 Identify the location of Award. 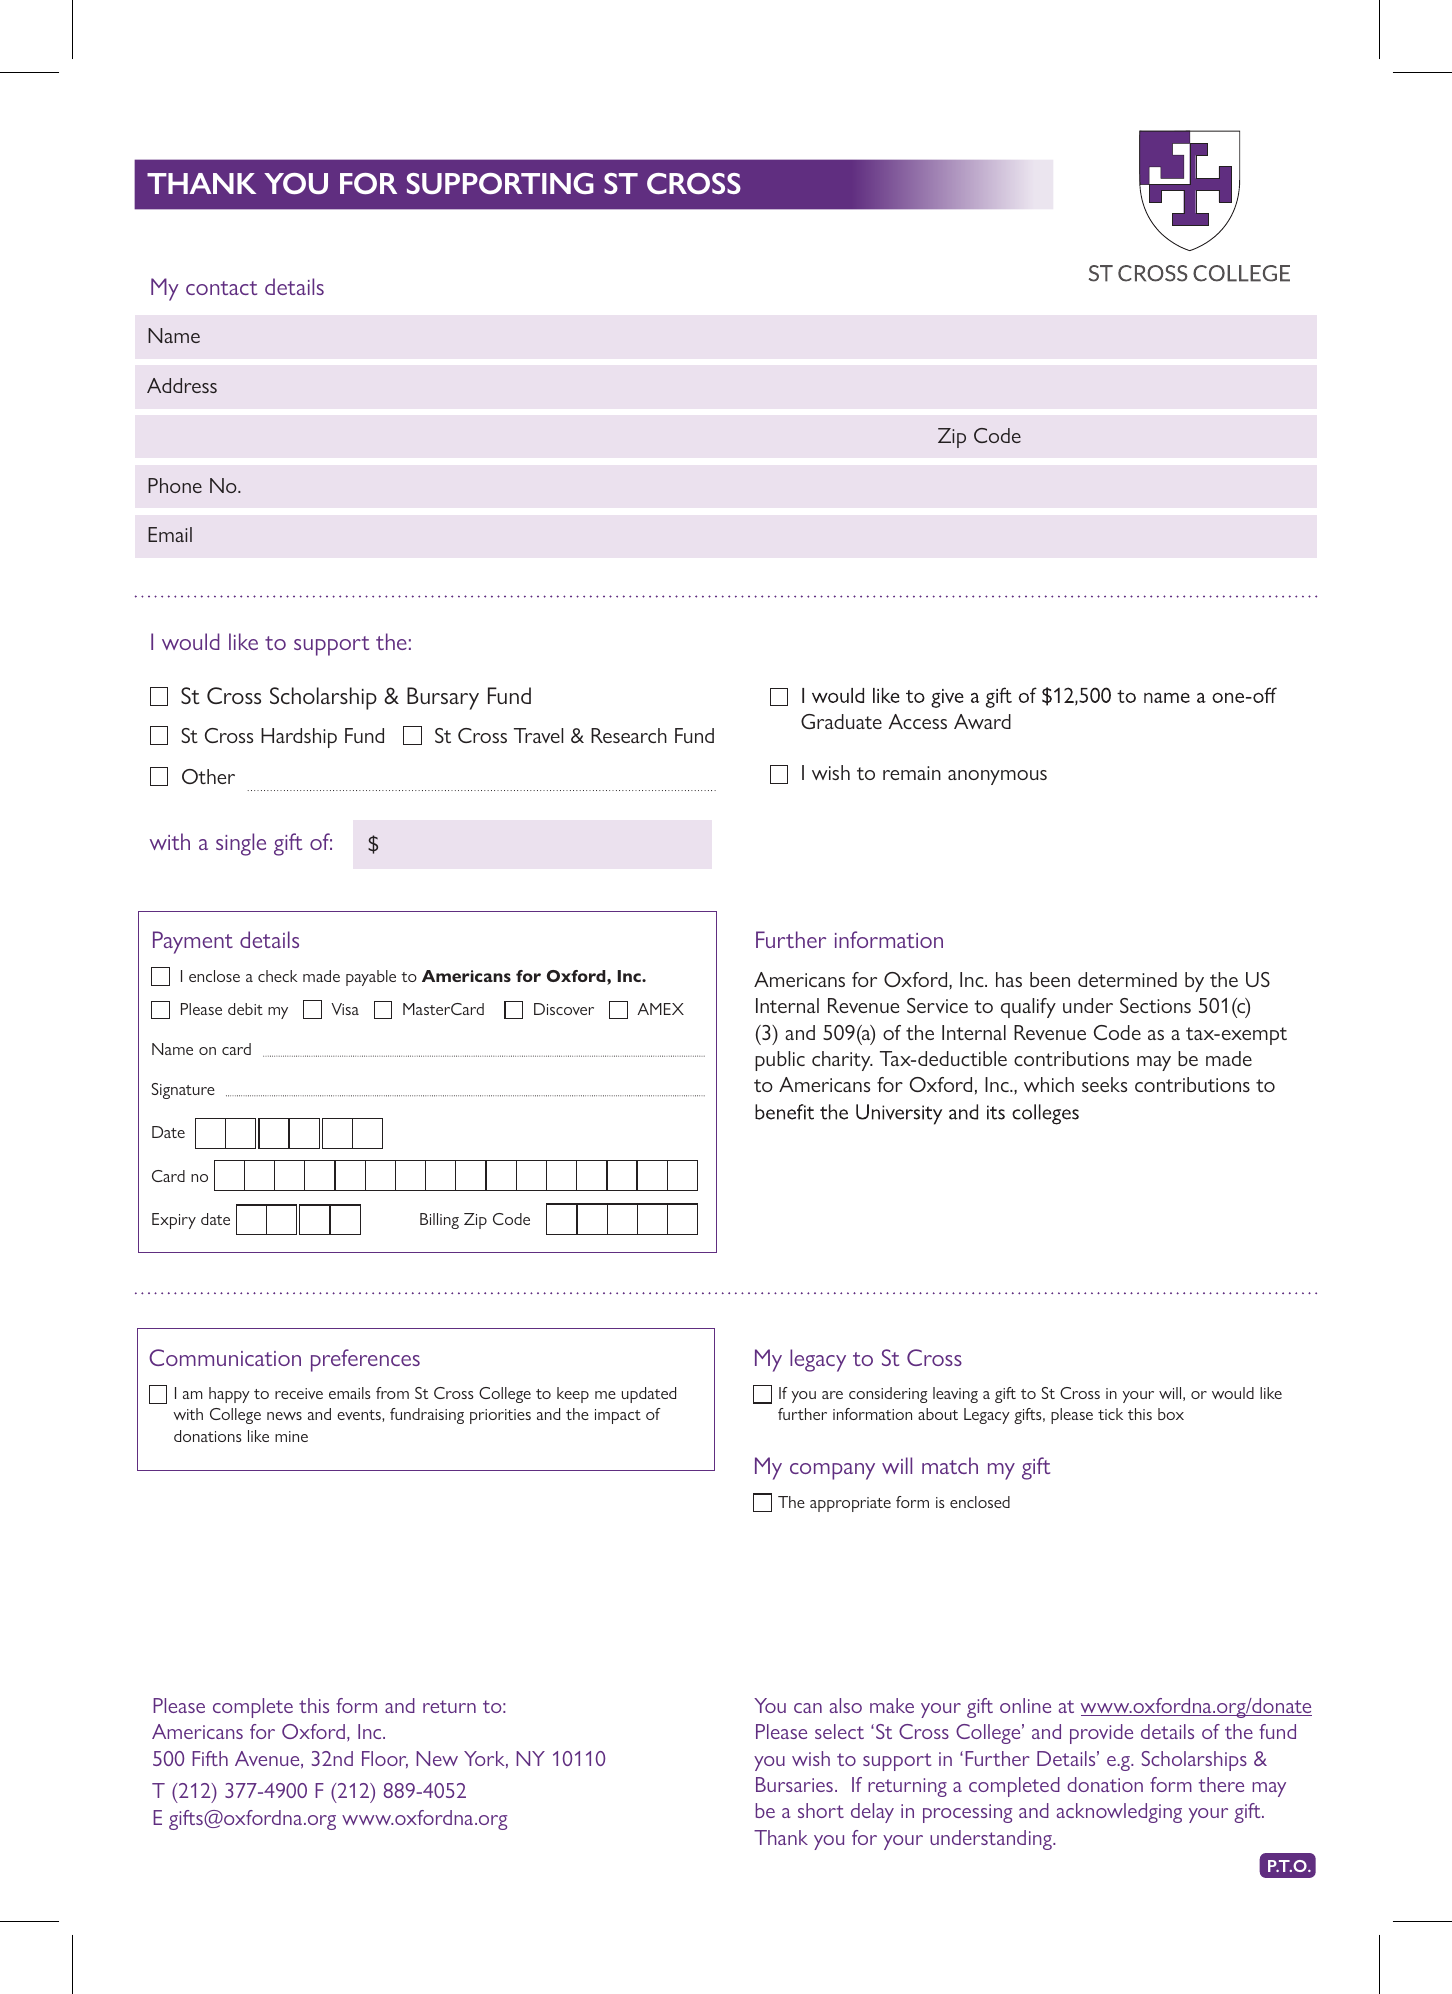
(982, 721).
